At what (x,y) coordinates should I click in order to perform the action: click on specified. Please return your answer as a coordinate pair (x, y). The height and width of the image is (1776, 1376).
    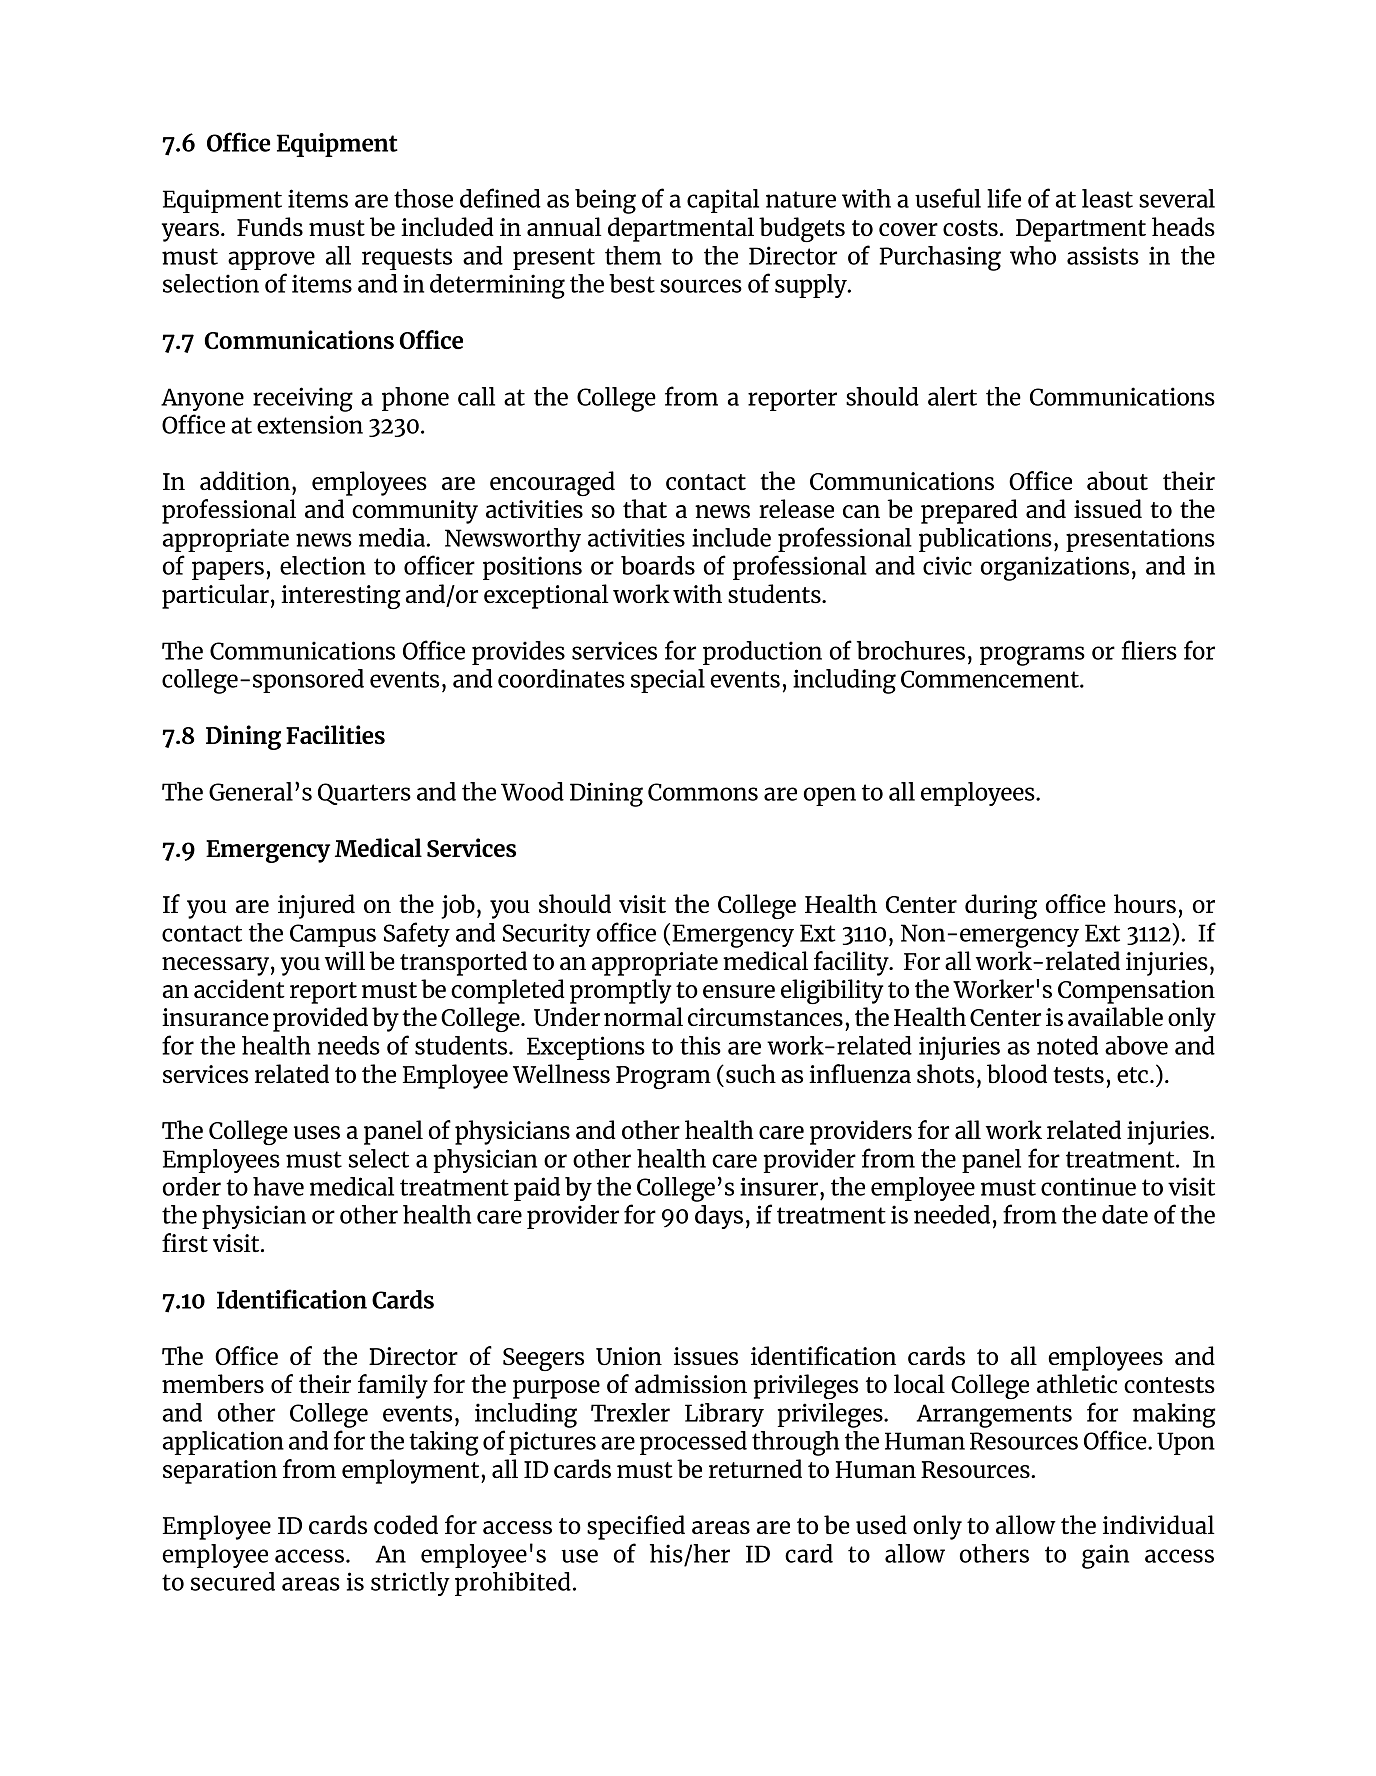
    Looking at the image, I should click on (636, 1527).
